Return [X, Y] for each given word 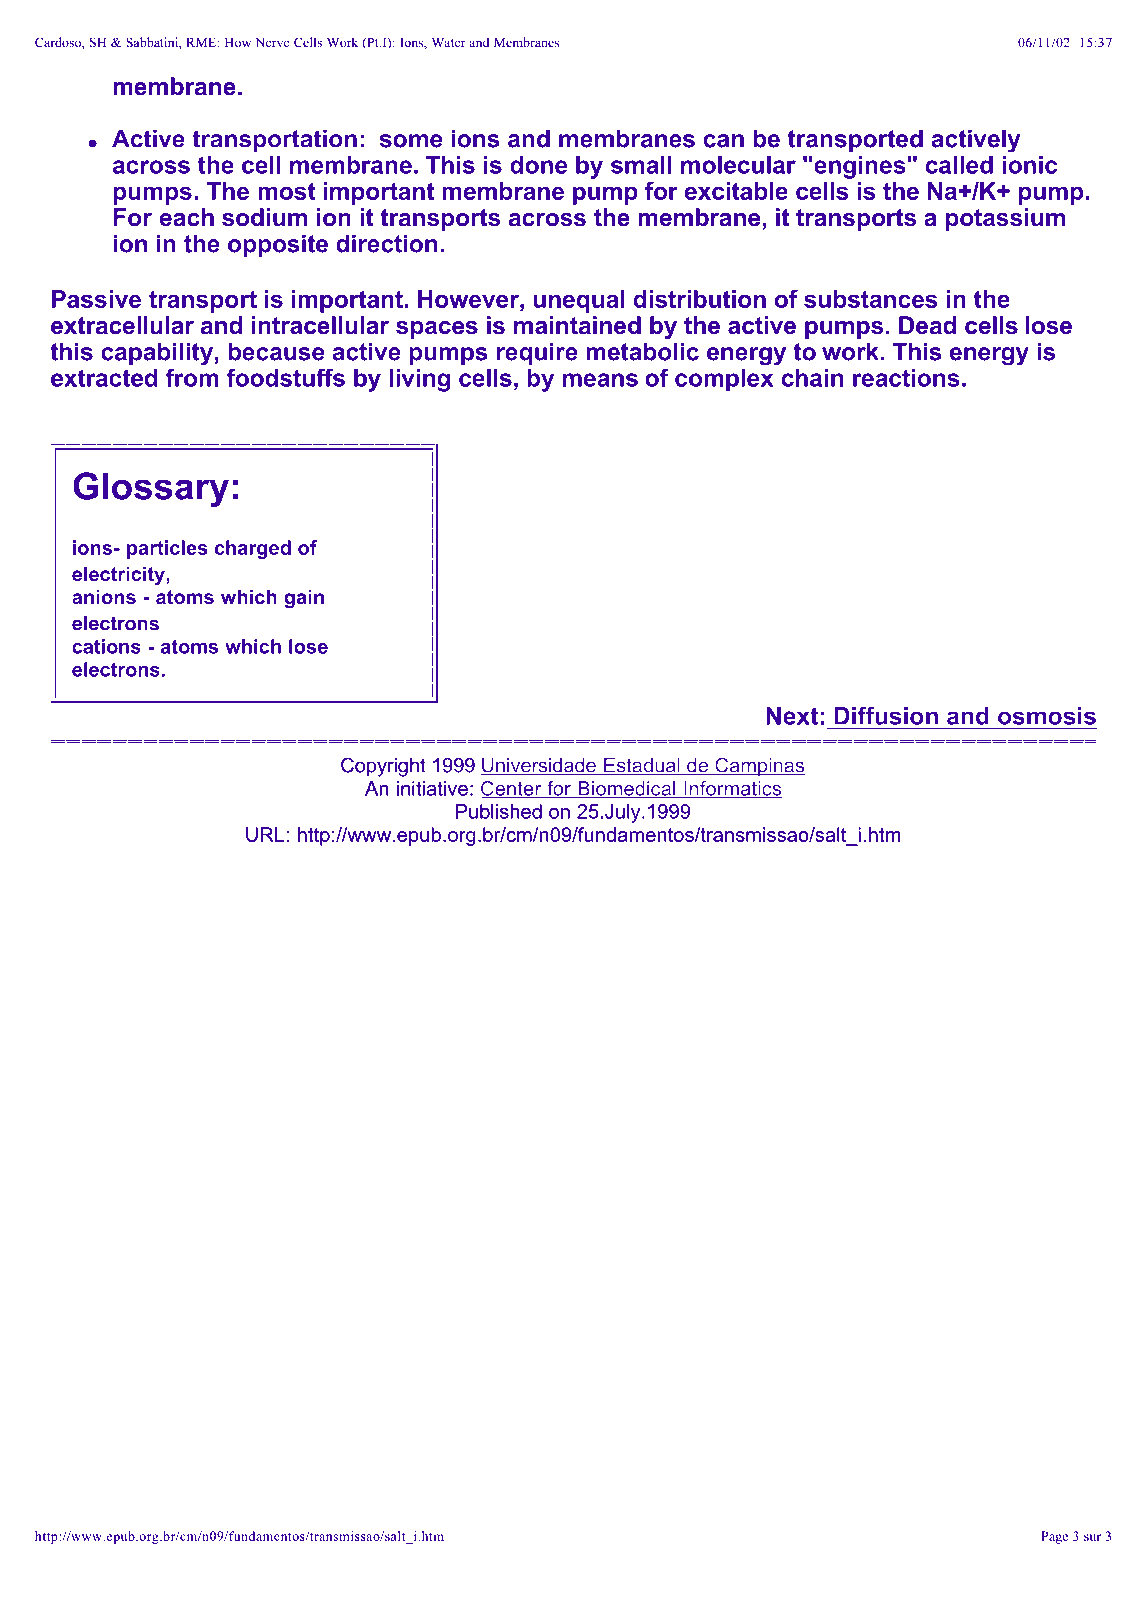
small [641, 165]
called [959, 165]
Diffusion [886, 716]
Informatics [732, 789]
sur [1092, 1537]
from [192, 378]
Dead [927, 325]
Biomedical [626, 789]
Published [499, 811]
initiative [432, 788]
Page [1054, 1537]
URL [265, 834]
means [600, 380]
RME [202, 42]
